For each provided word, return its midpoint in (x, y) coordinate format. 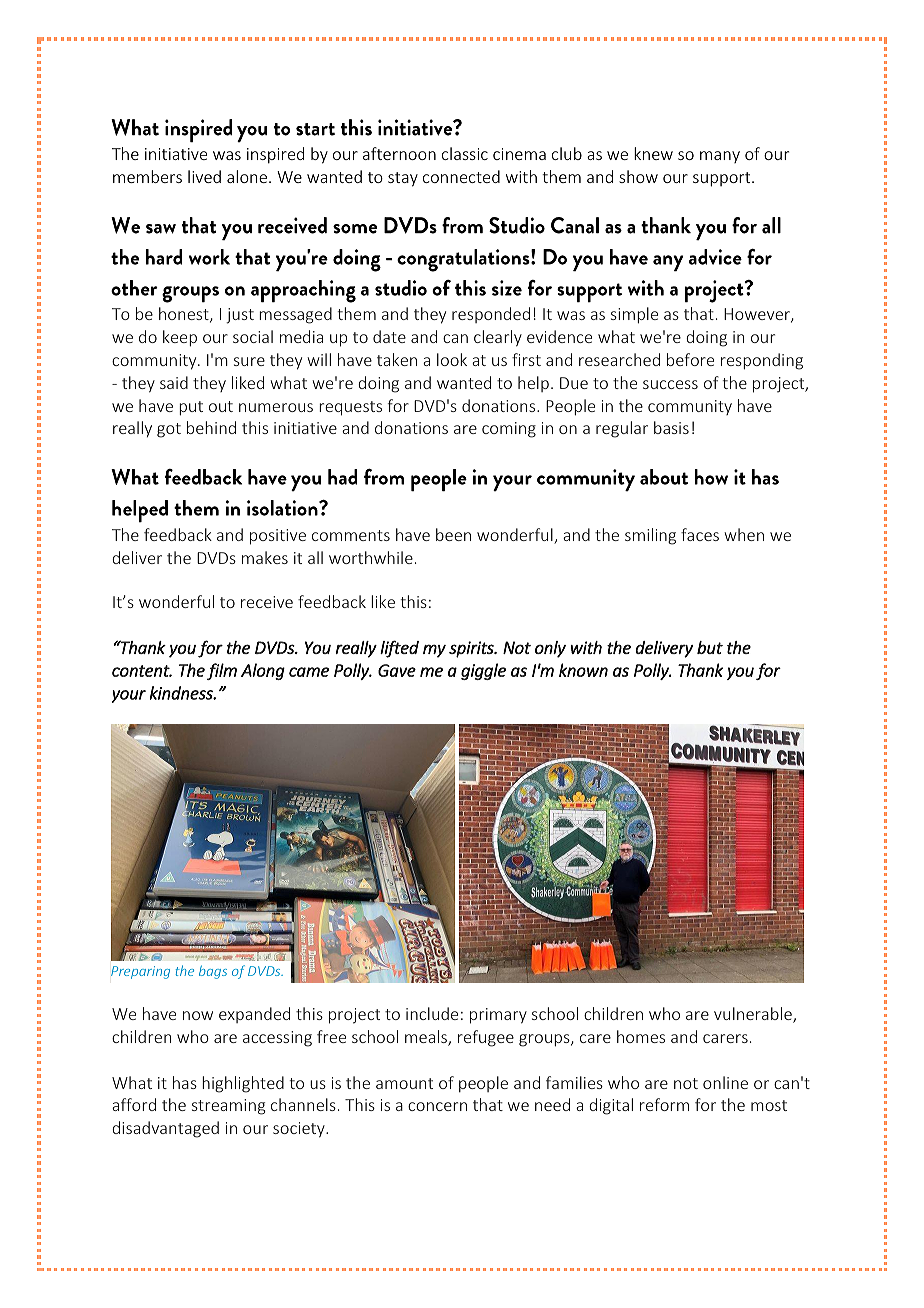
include (432, 1013)
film (222, 671)
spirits (472, 649)
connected (461, 176)
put (191, 408)
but (710, 647)
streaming (229, 1107)
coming (509, 430)
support (723, 179)
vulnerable (754, 1015)
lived (204, 176)
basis (671, 427)
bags (213, 972)
